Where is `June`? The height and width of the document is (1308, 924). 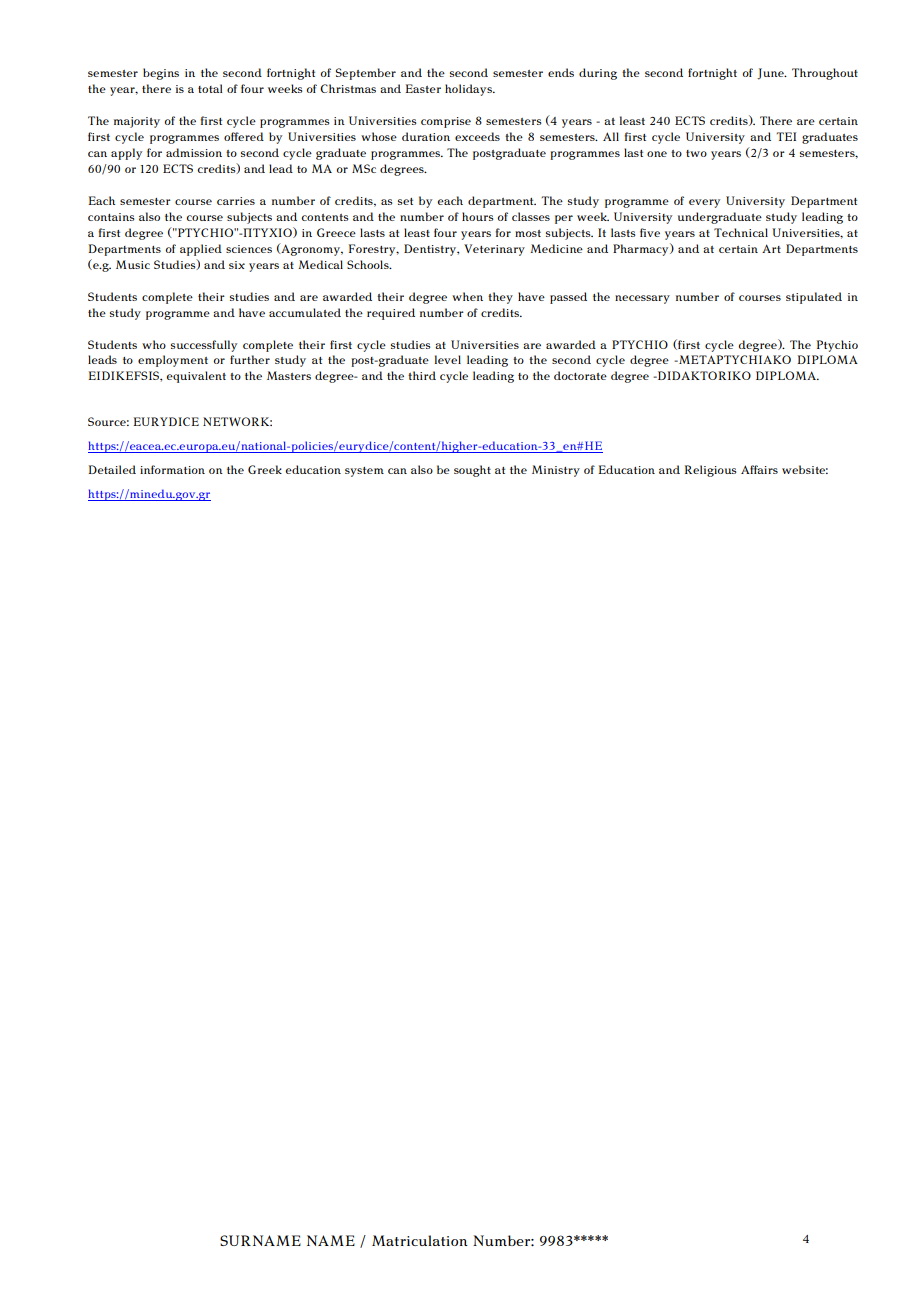
June is located at coordinates (771, 74).
